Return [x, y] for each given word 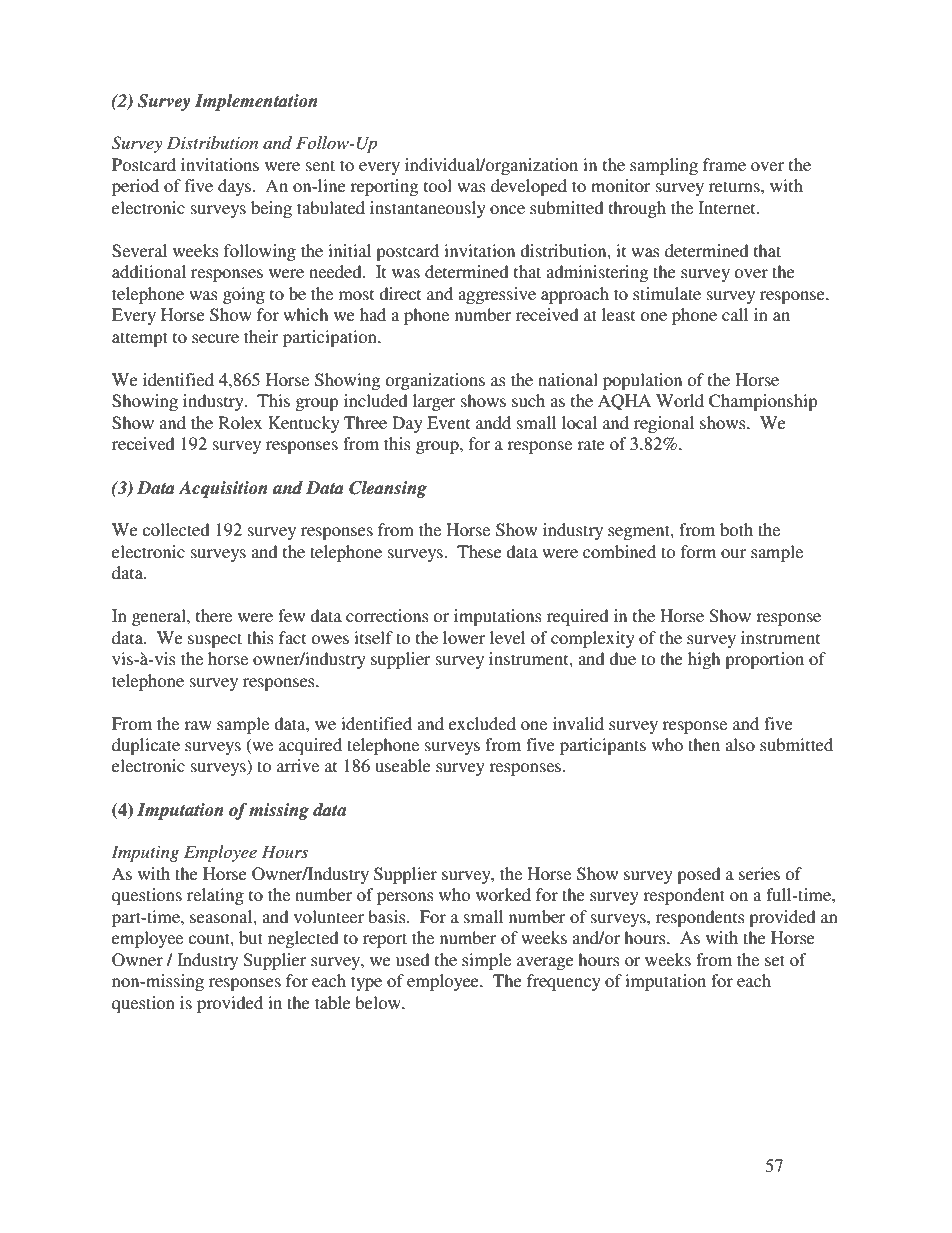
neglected [303, 939]
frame [724, 164]
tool [438, 185]
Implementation [256, 102]
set [775, 960]
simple [486, 961]
